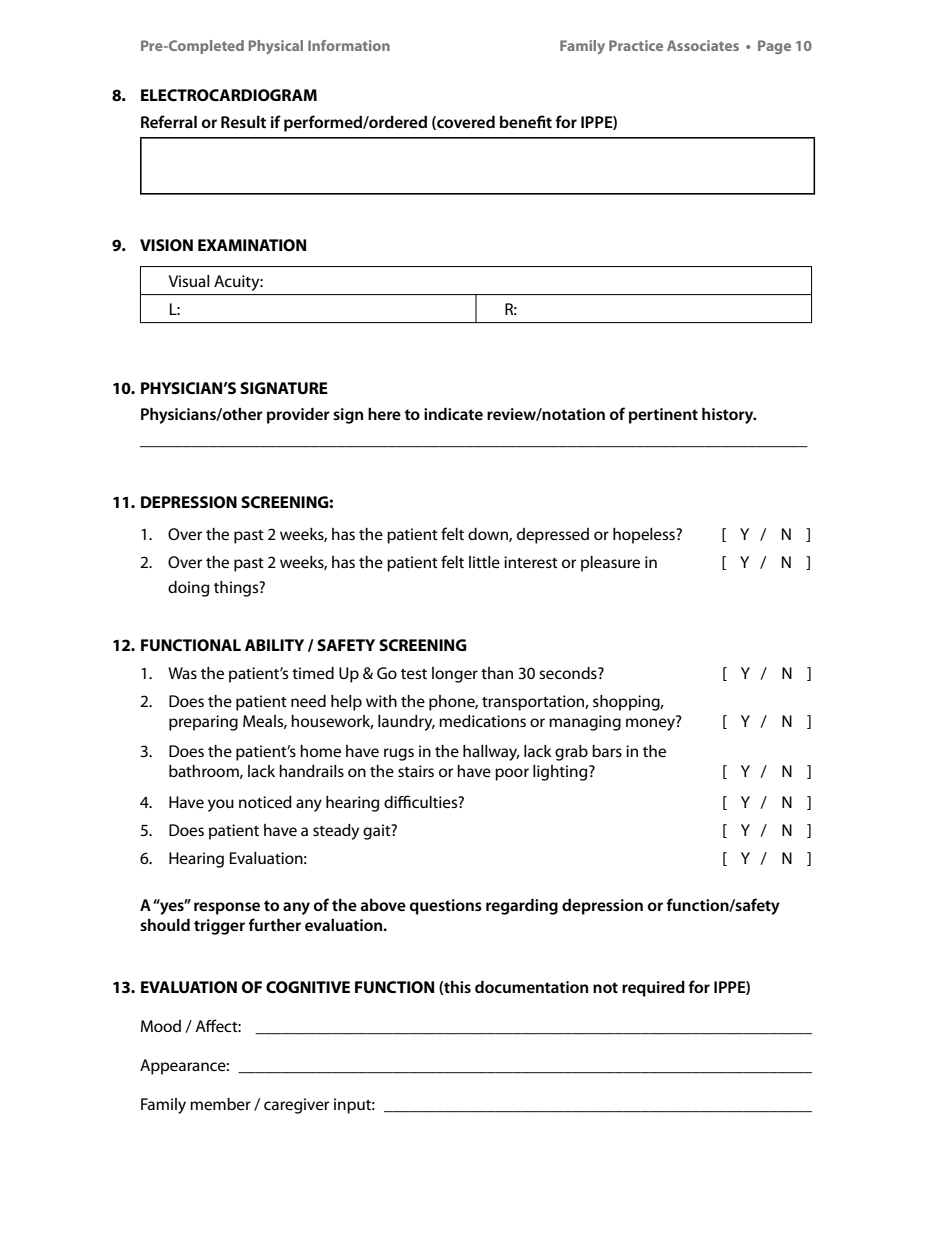 Image resolution: width=952 pixels, height=1233 pixels. What do you see at coordinates (729, 416) in the page?
I see `history` at bounding box center [729, 416].
